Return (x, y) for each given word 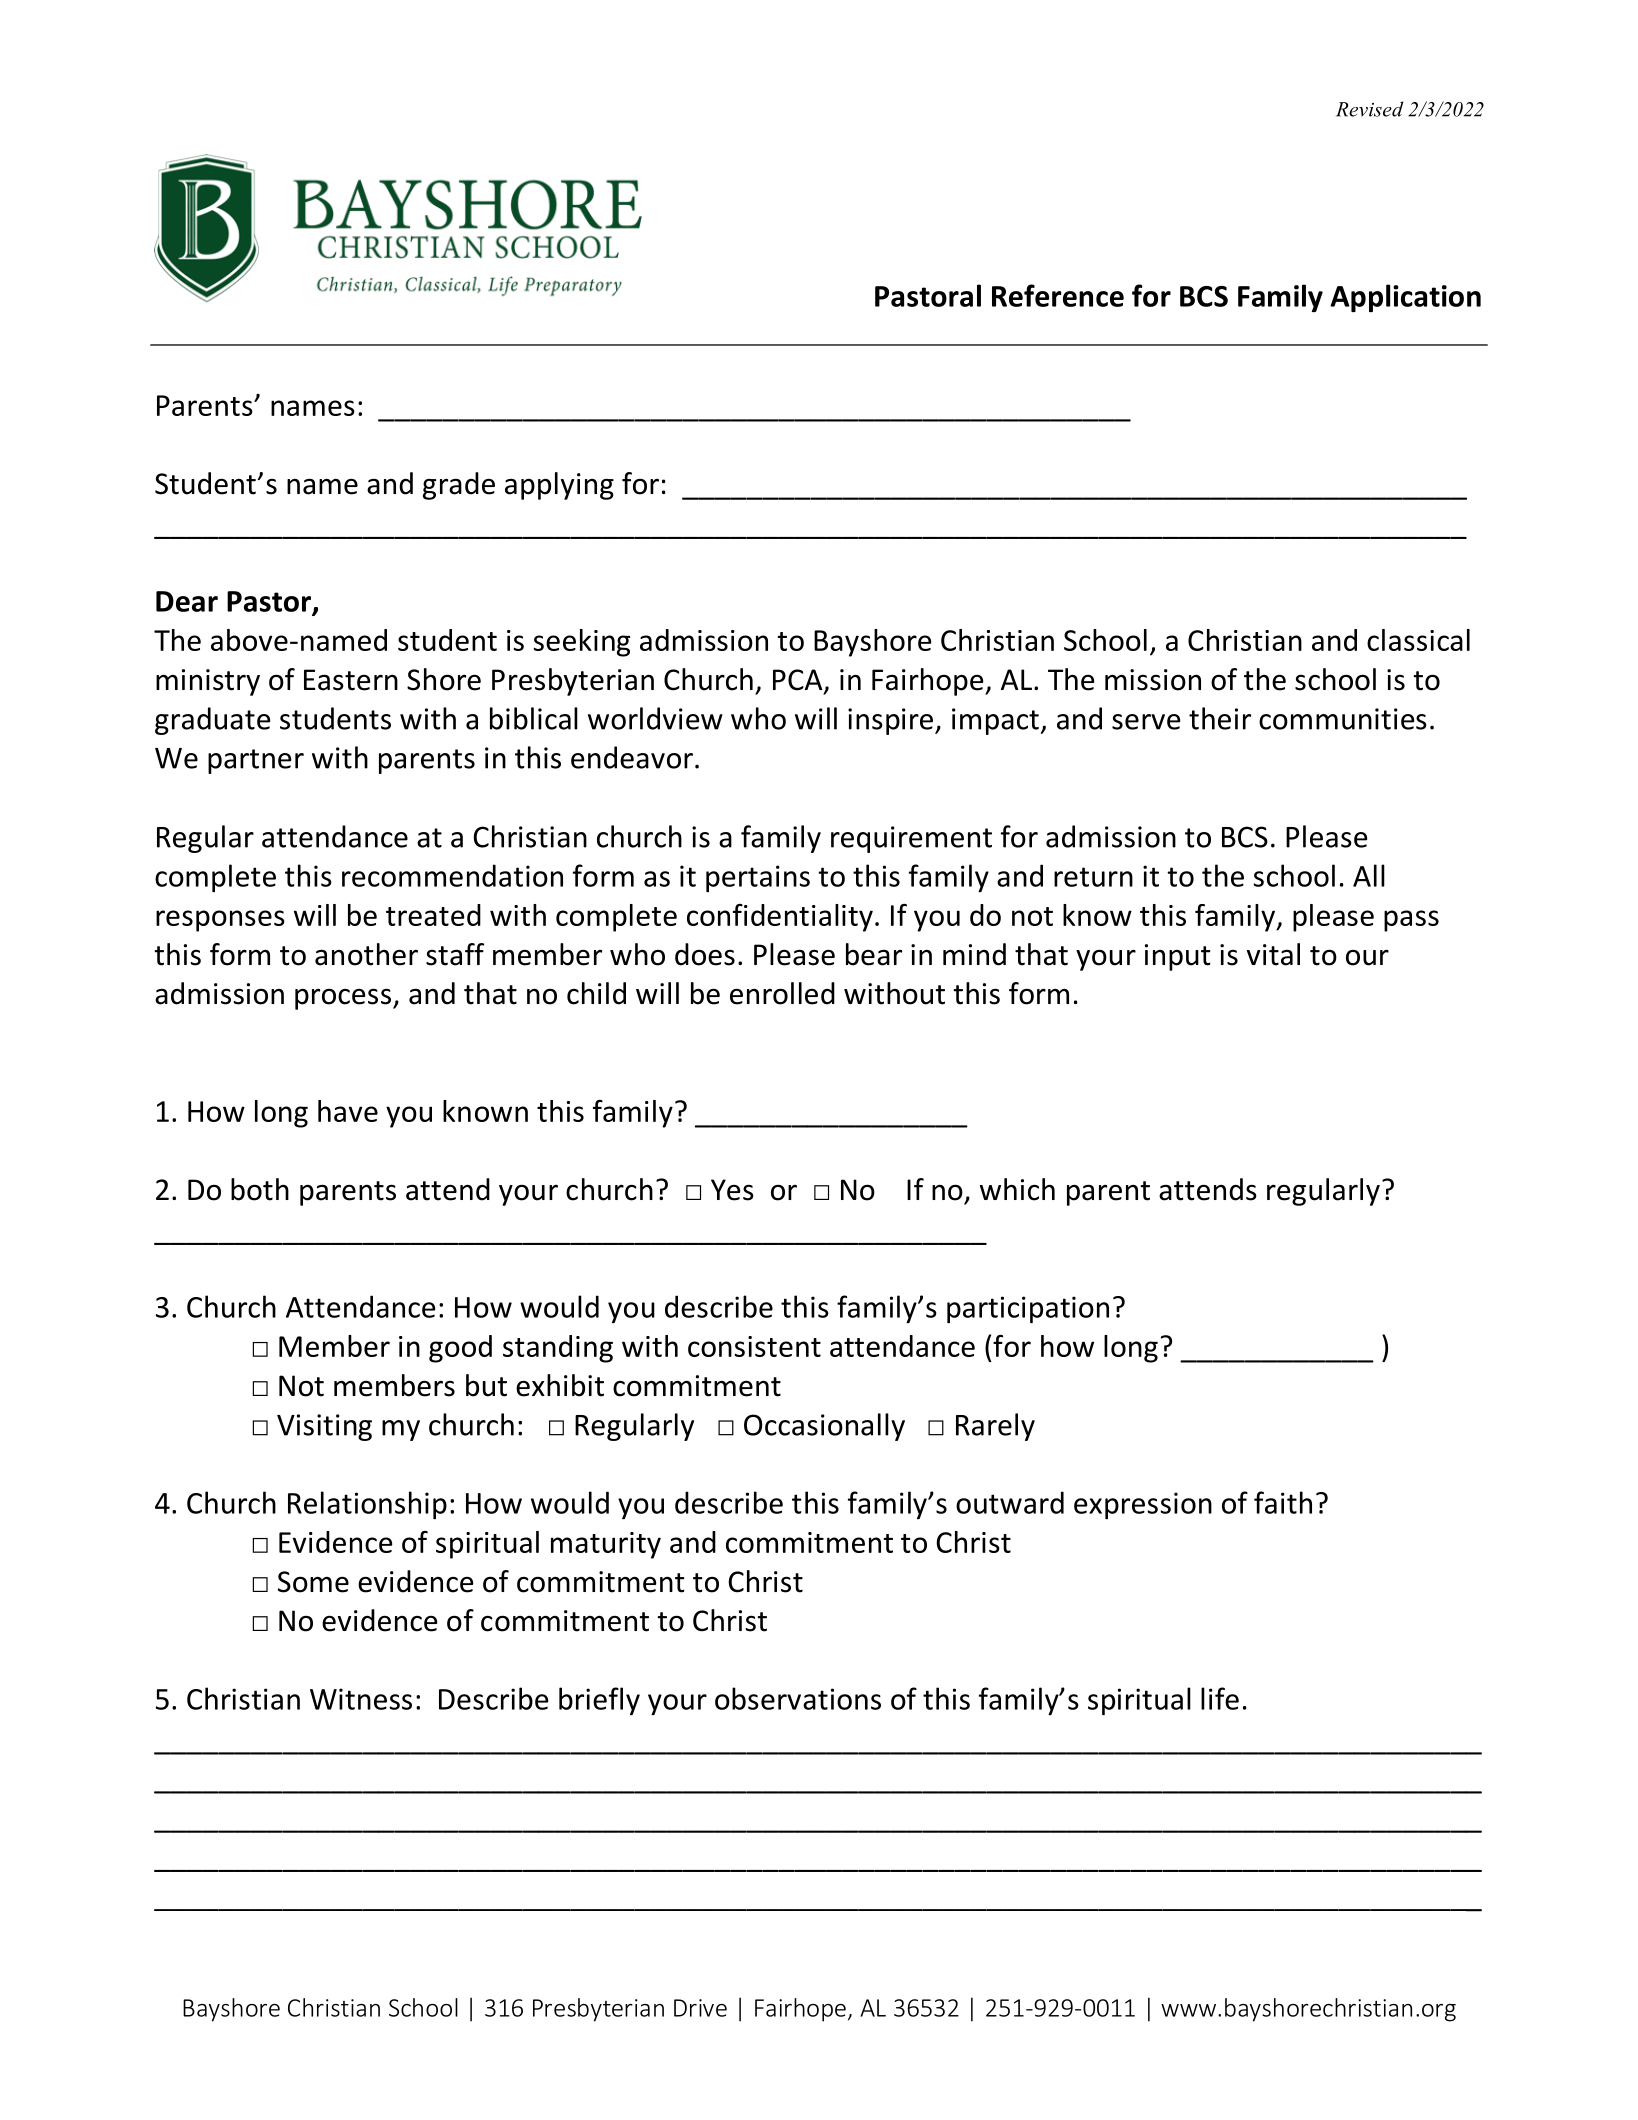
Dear (187, 601)
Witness (361, 1699)
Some (313, 1582)
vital (1273, 954)
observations (798, 1698)
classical (1418, 640)
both (260, 1189)
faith (1283, 1502)
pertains (758, 878)
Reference (1058, 295)
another (366, 954)
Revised (1369, 109)
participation (1028, 1309)
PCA (799, 681)
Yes (732, 1190)
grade (459, 486)
